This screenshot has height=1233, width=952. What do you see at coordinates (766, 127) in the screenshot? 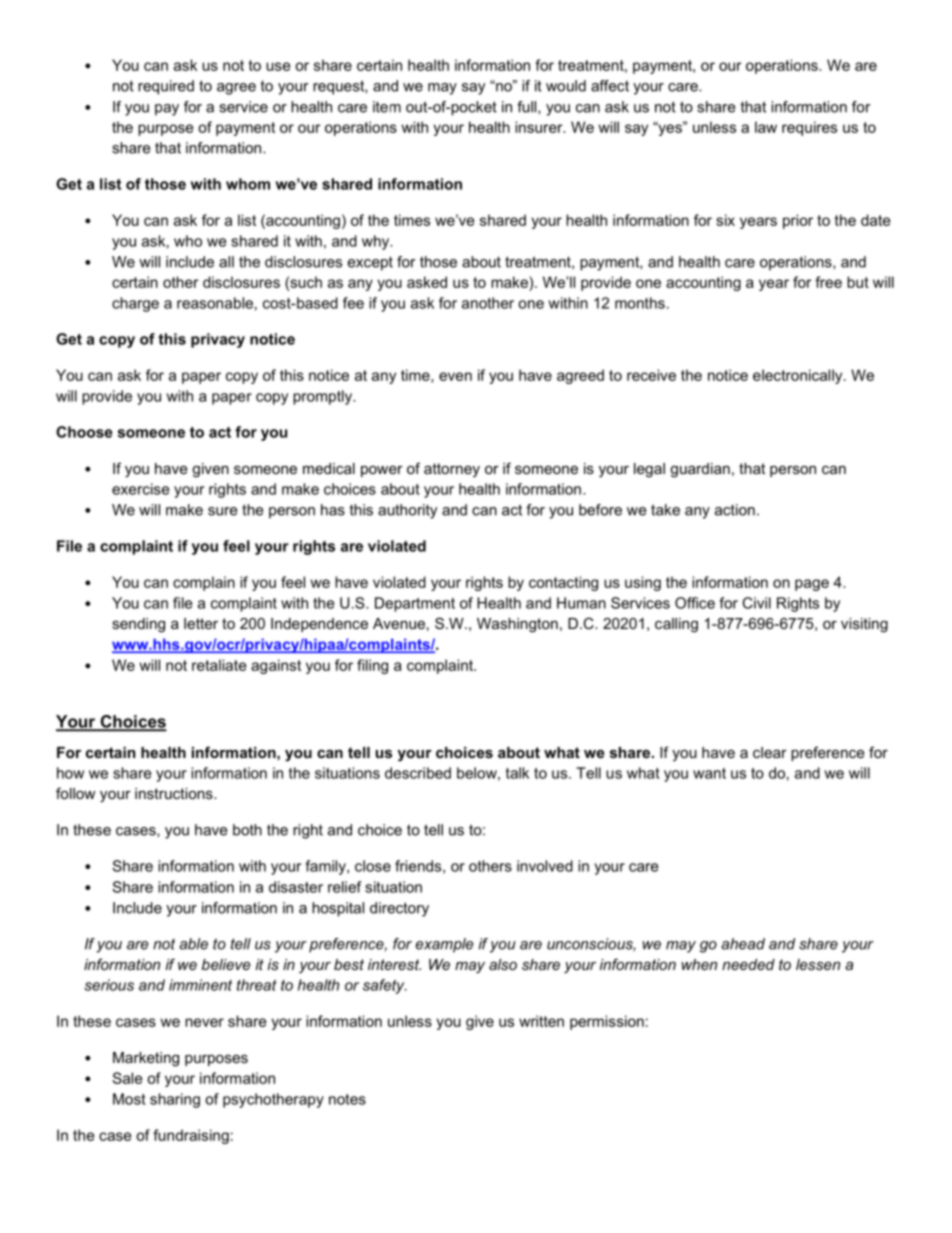
I see `law` at bounding box center [766, 127].
